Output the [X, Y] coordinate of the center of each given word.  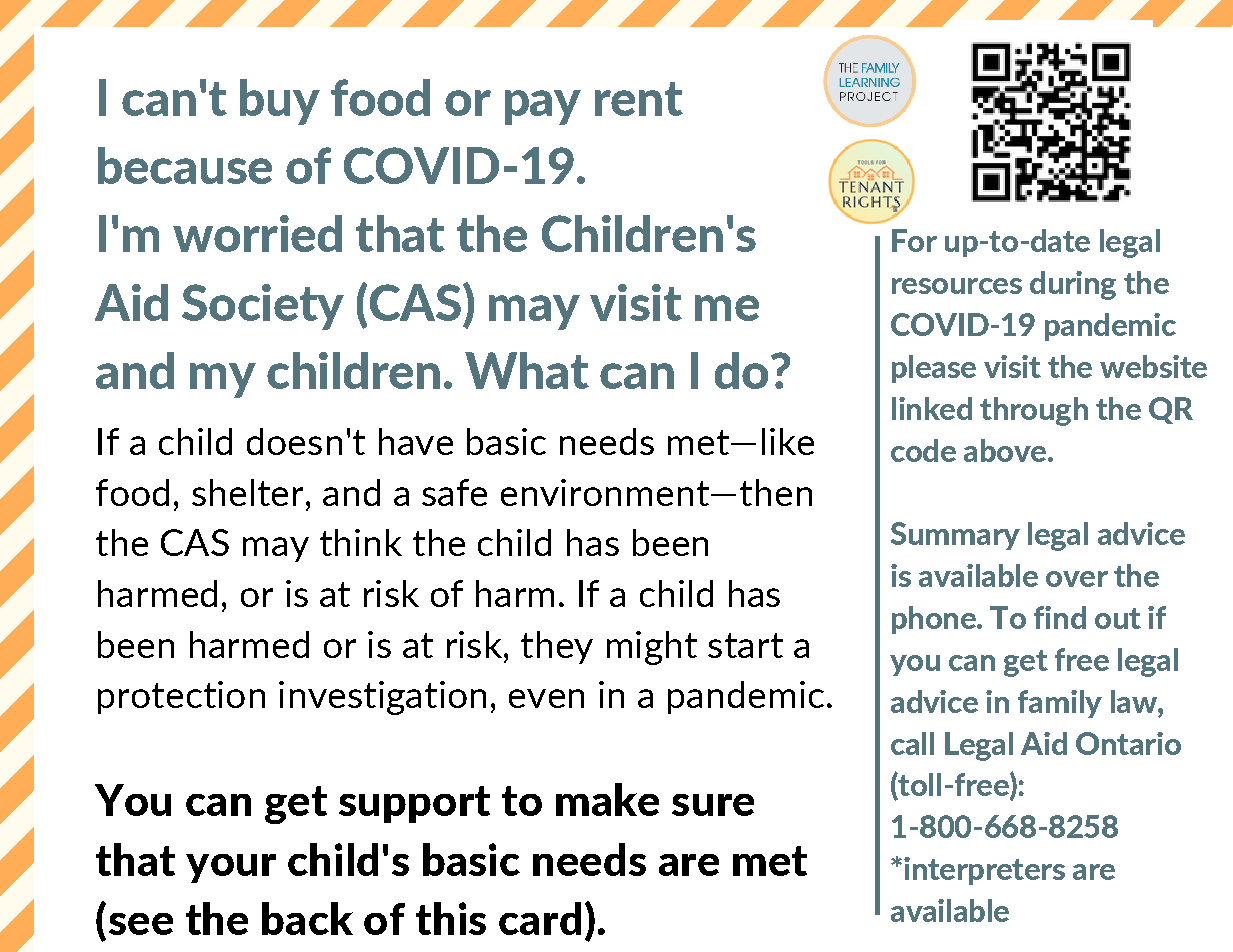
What [527, 370]
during [1073, 285]
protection [181, 697]
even [546, 698]
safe [454, 492]
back [307, 918]
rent [639, 99]
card [540, 918]
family [1060, 704]
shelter [247, 492]
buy [280, 102]
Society [263, 307]
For [914, 240]
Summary [955, 536]
